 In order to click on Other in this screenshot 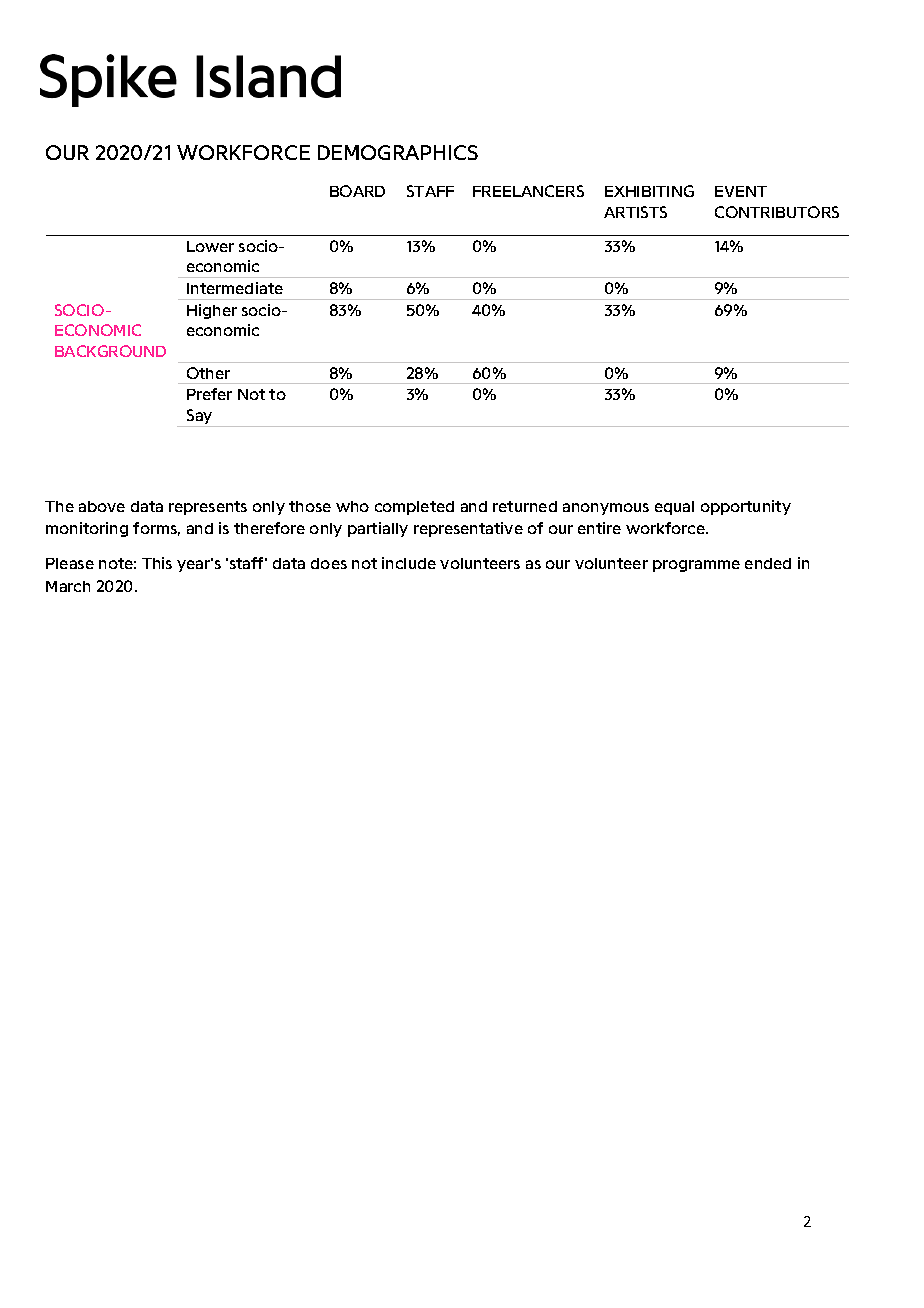, I will do `click(208, 373)`.
